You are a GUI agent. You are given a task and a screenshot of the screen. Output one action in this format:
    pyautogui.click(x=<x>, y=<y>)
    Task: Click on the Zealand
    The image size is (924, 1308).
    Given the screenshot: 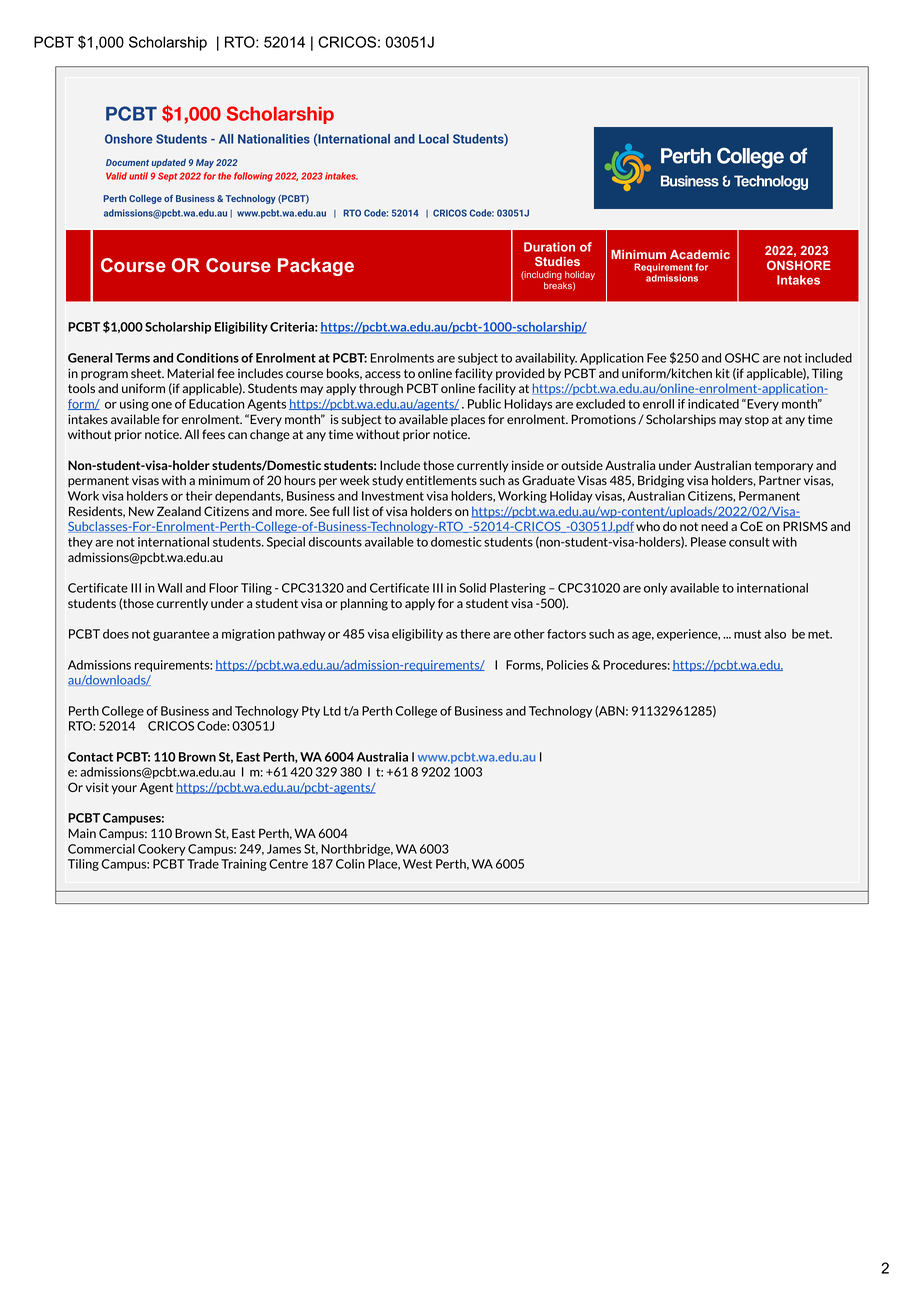 What is the action you would take?
    pyautogui.click(x=179, y=511)
